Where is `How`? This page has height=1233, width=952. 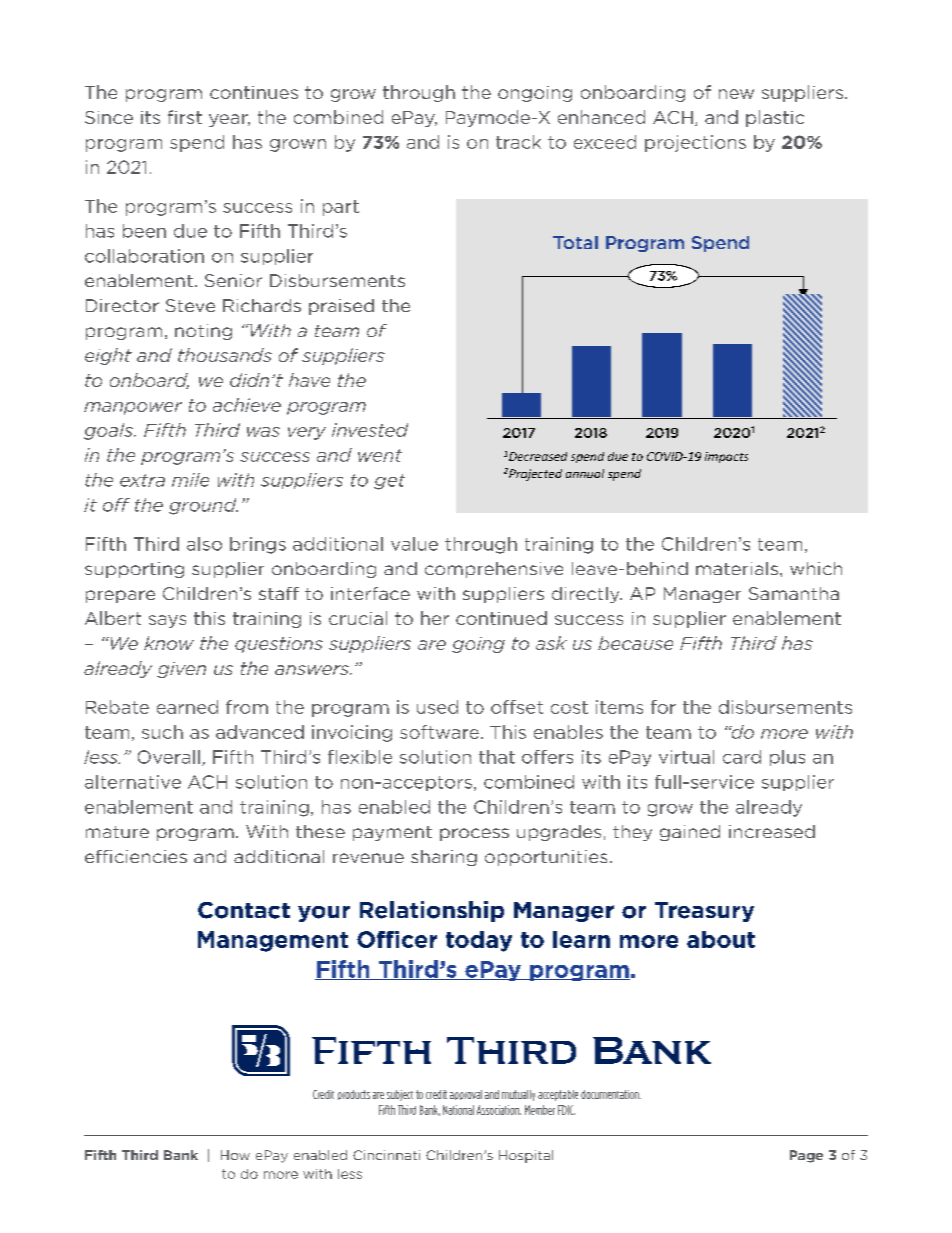
How is located at coordinates (235, 1155).
